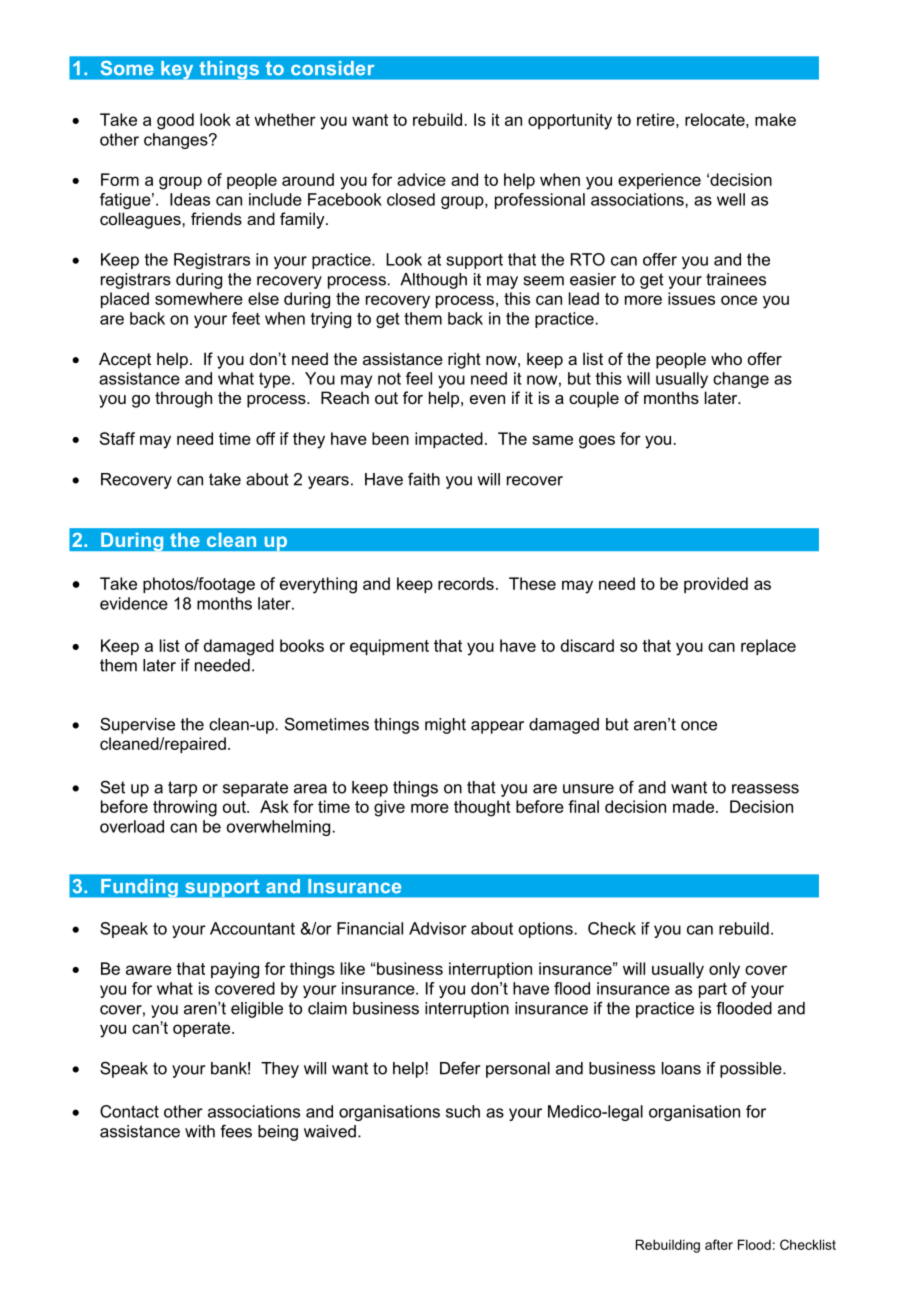 The height and width of the screenshot is (1308, 924). What do you see at coordinates (421, 179) in the screenshot?
I see `advice` at bounding box center [421, 179].
